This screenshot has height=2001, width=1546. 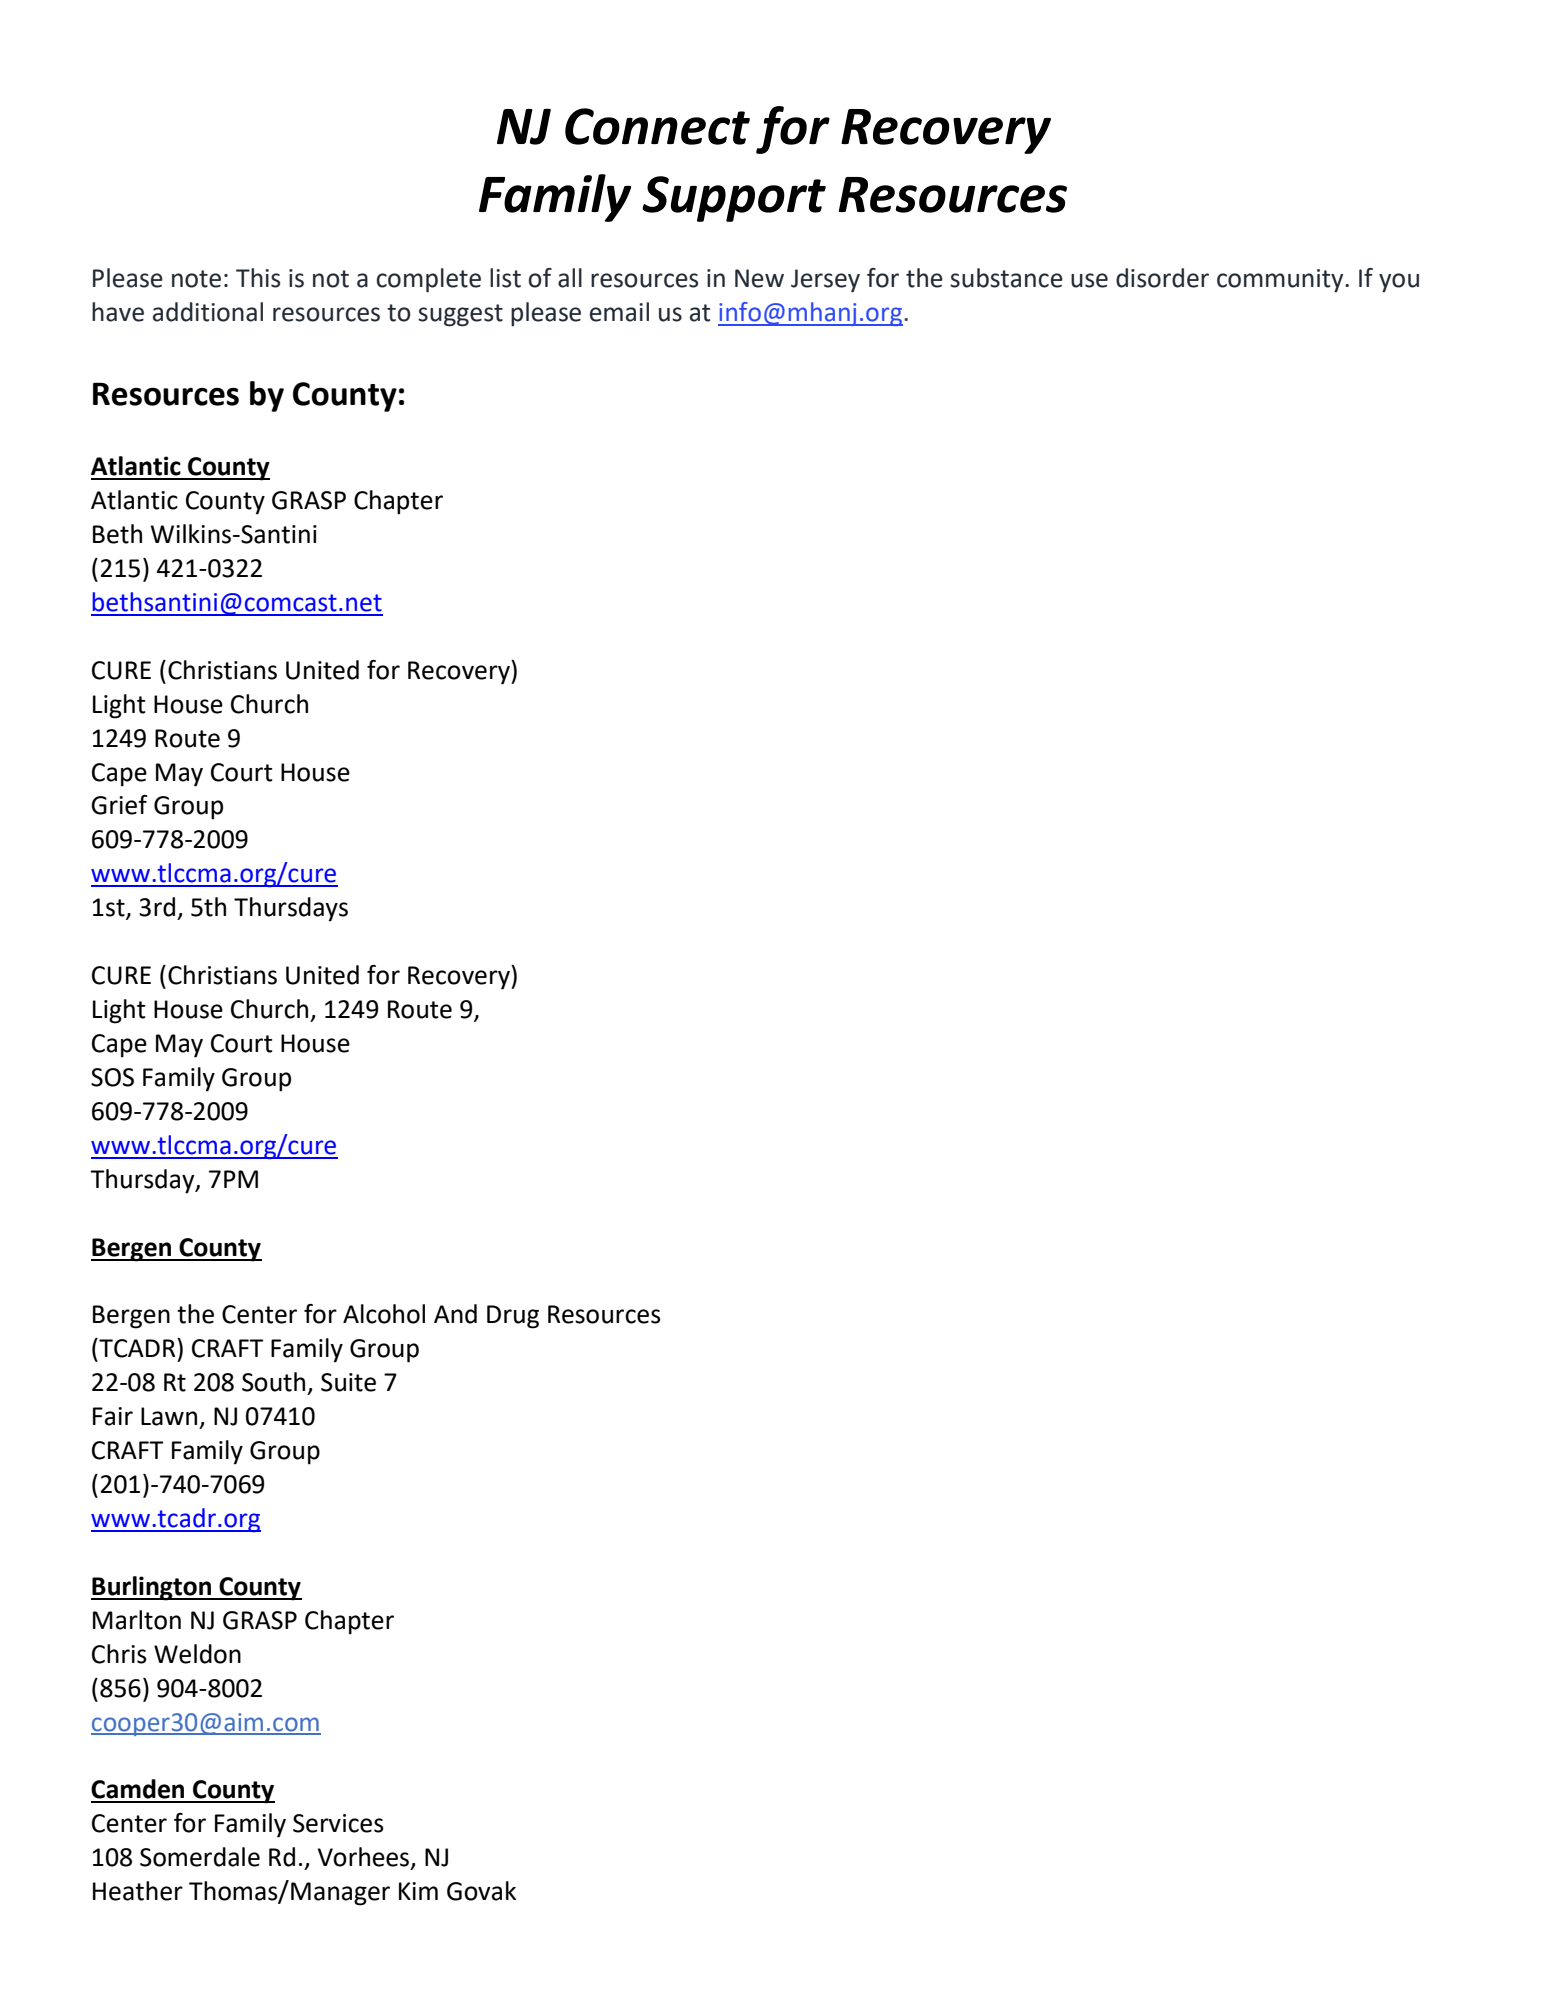 I want to click on community, so click(x=1281, y=281).
